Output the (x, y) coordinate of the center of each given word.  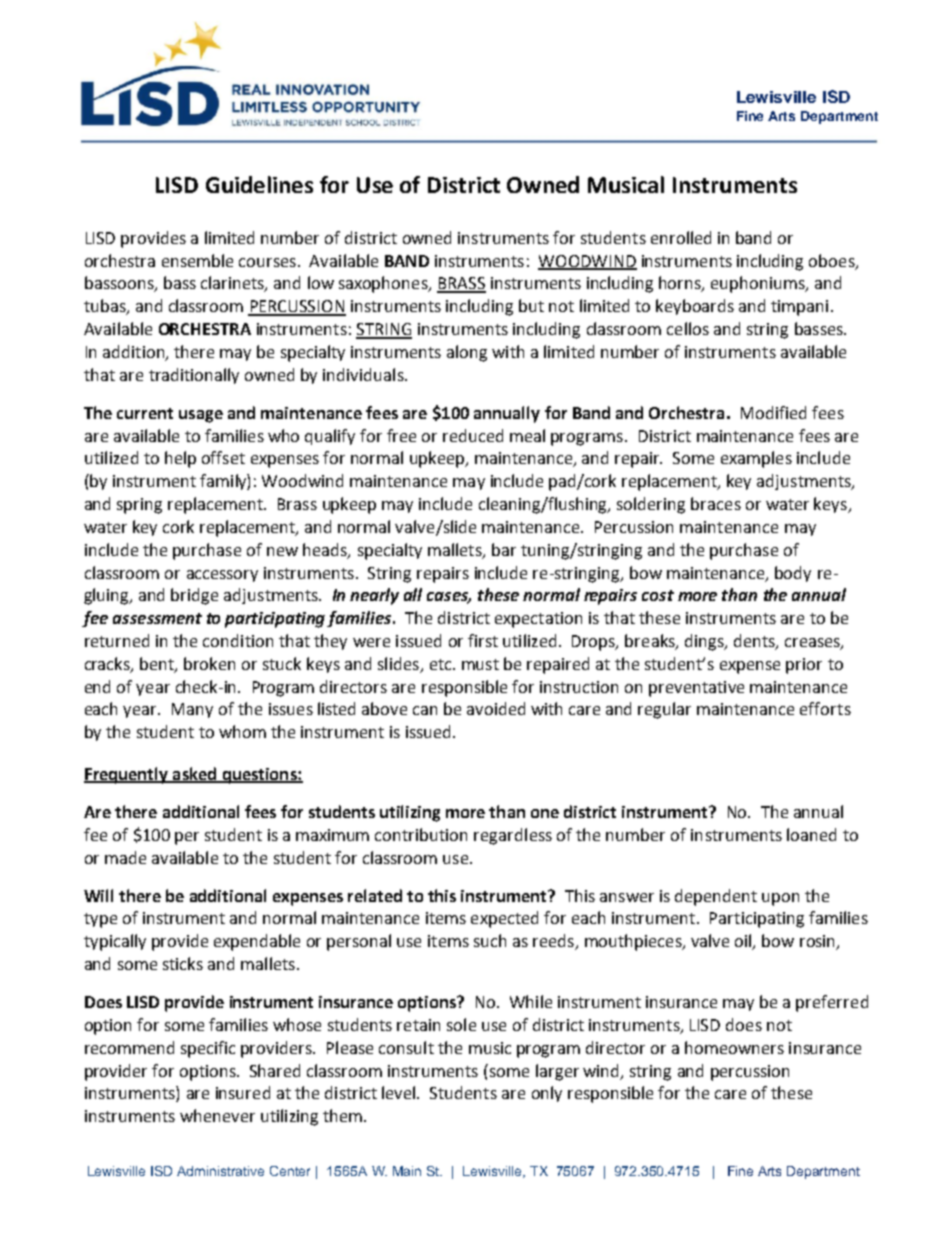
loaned (811, 834)
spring (139, 506)
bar (504, 549)
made (125, 857)
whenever (217, 1115)
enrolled (681, 237)
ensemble (197, 260)
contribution (421, 834)
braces (716, 503)
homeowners (734, 1047)
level (400, 1092)
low (321, 282)
